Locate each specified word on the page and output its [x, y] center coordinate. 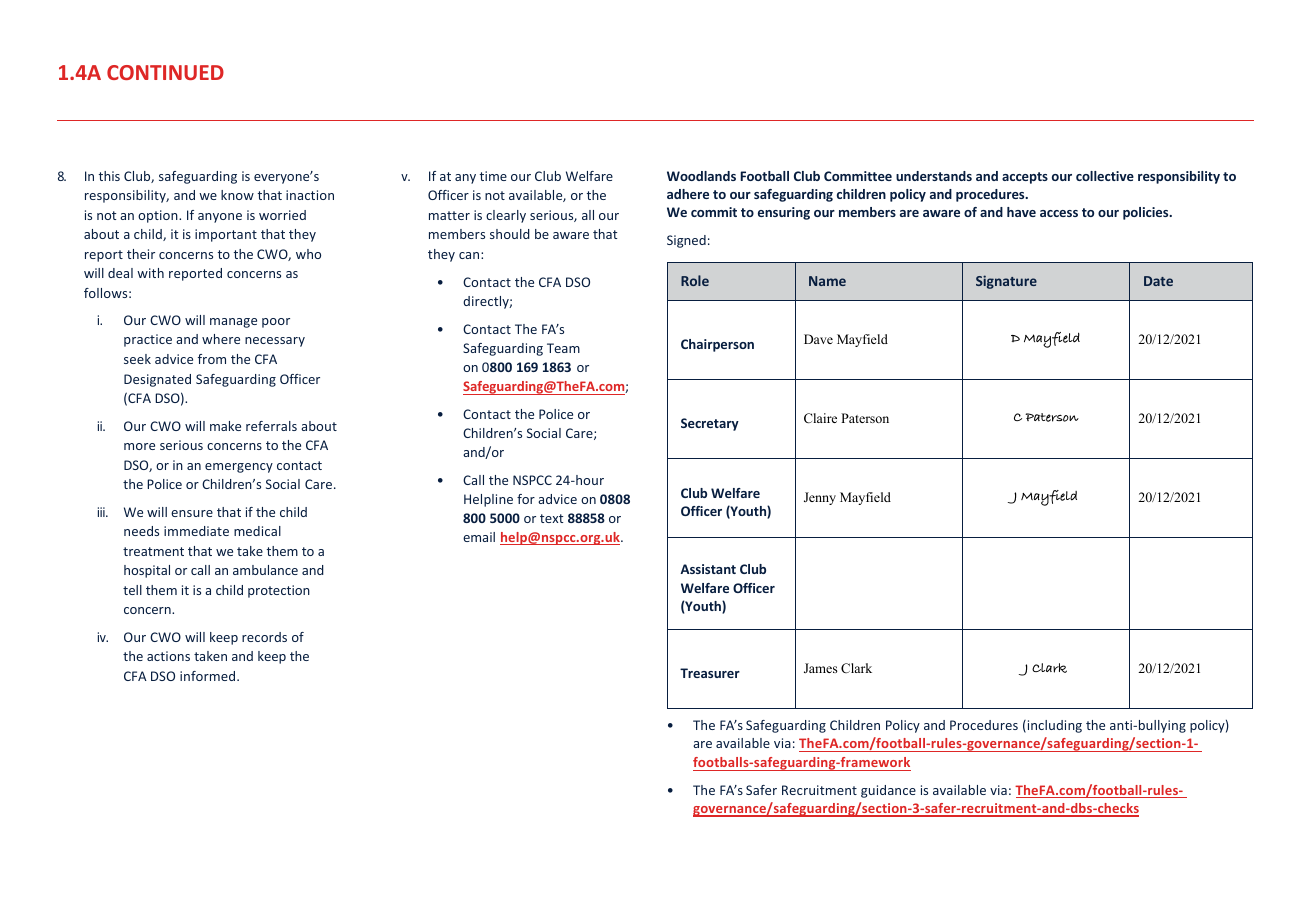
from [212, 359]
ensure [192, 513]
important [226, 235]
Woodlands [701, 176]
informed [209, 676]
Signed [686, 241]
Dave [818, 339]
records [264, 637]
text [551, 518]
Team [563, 348]
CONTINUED [165, 72]
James [821, 668]
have [1021, 212]
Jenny [820, 498]
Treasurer [710, 673]
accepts [1025, 178]
